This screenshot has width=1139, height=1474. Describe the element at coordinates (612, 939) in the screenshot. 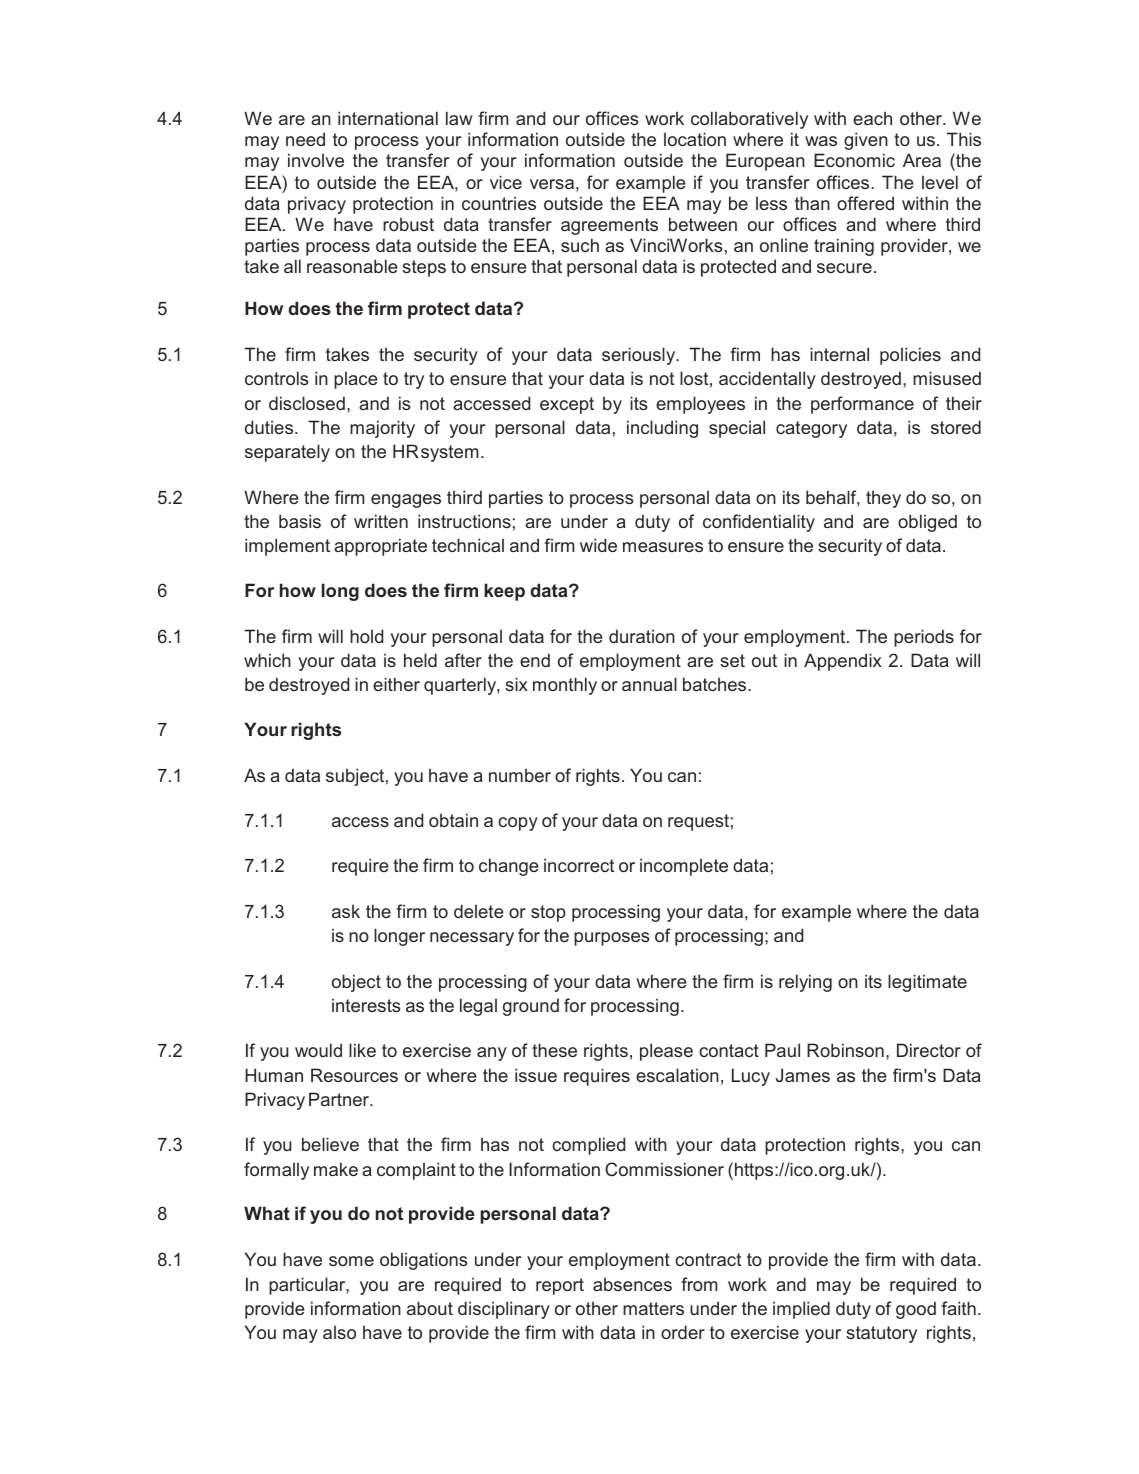

I see `purposes` at that location.
